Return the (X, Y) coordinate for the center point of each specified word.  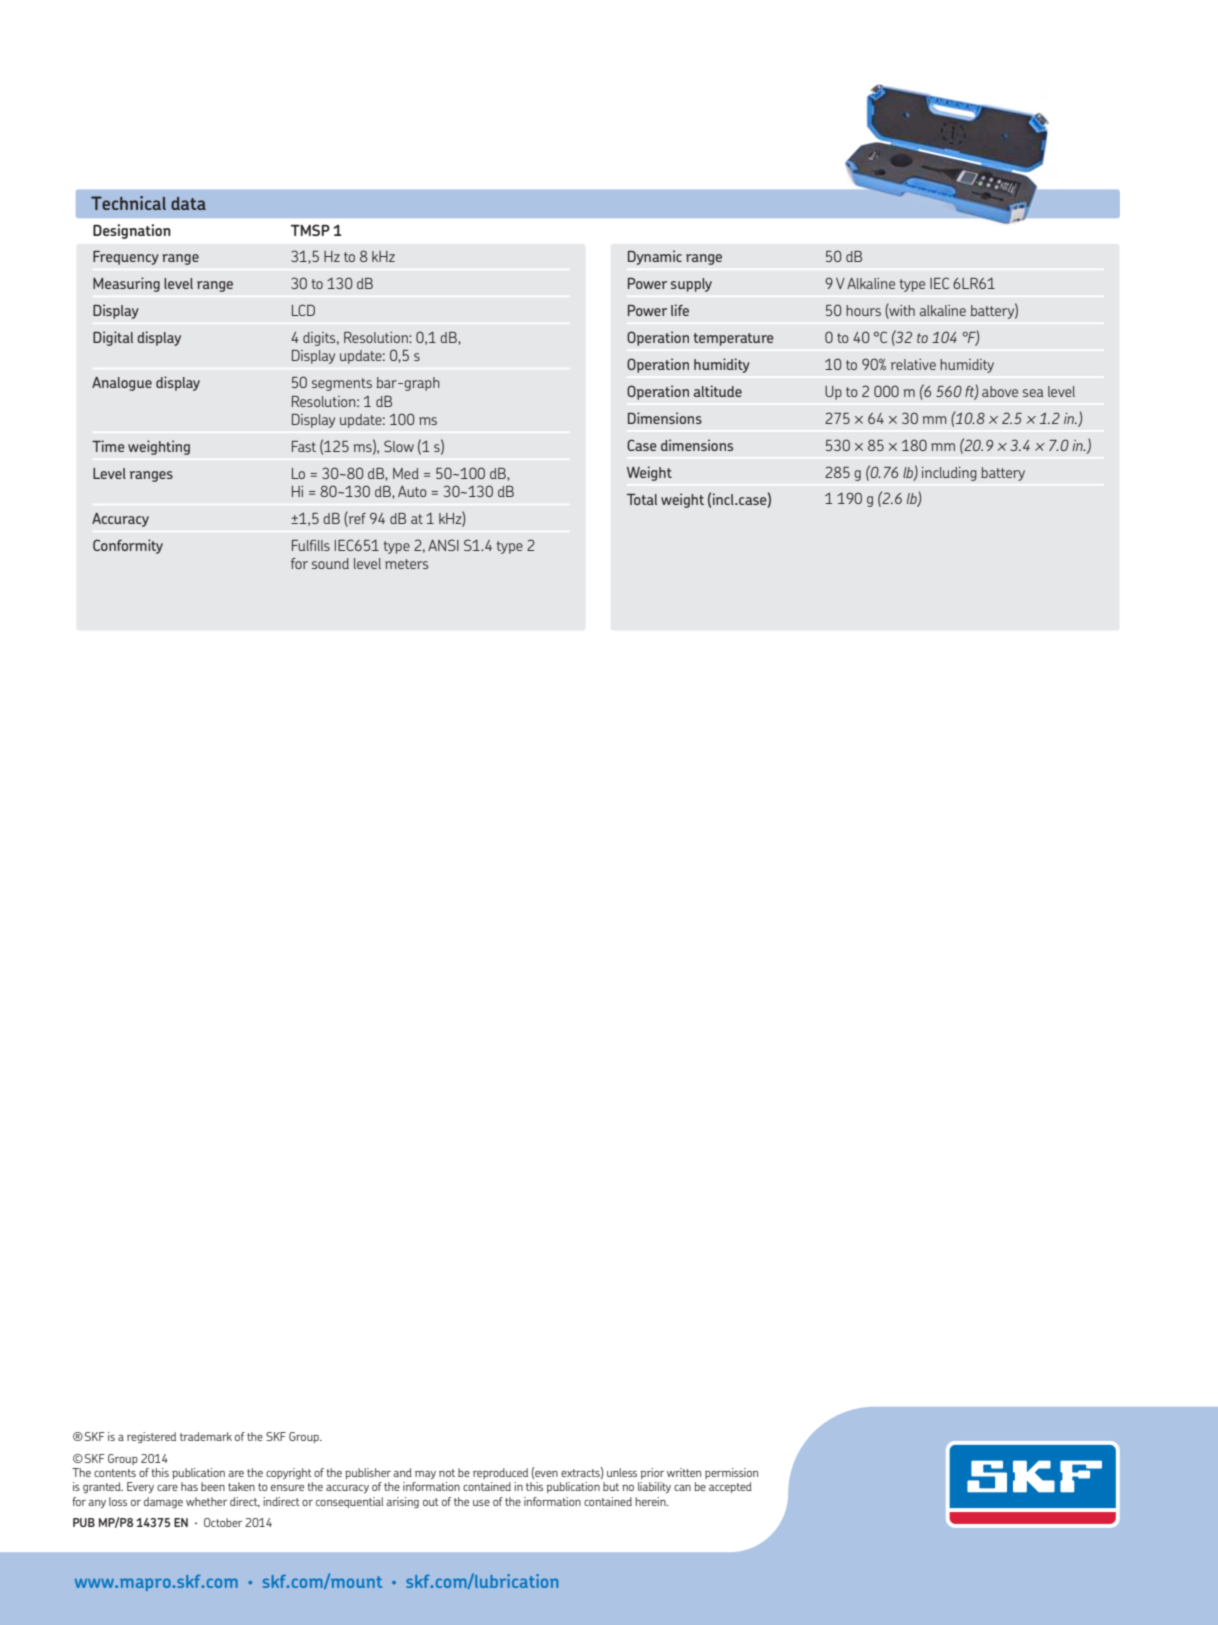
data (188, 203)
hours (863, 310)
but (611, 1486)
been (213, 1486)
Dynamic (655, 257)
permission (731, 1473)
